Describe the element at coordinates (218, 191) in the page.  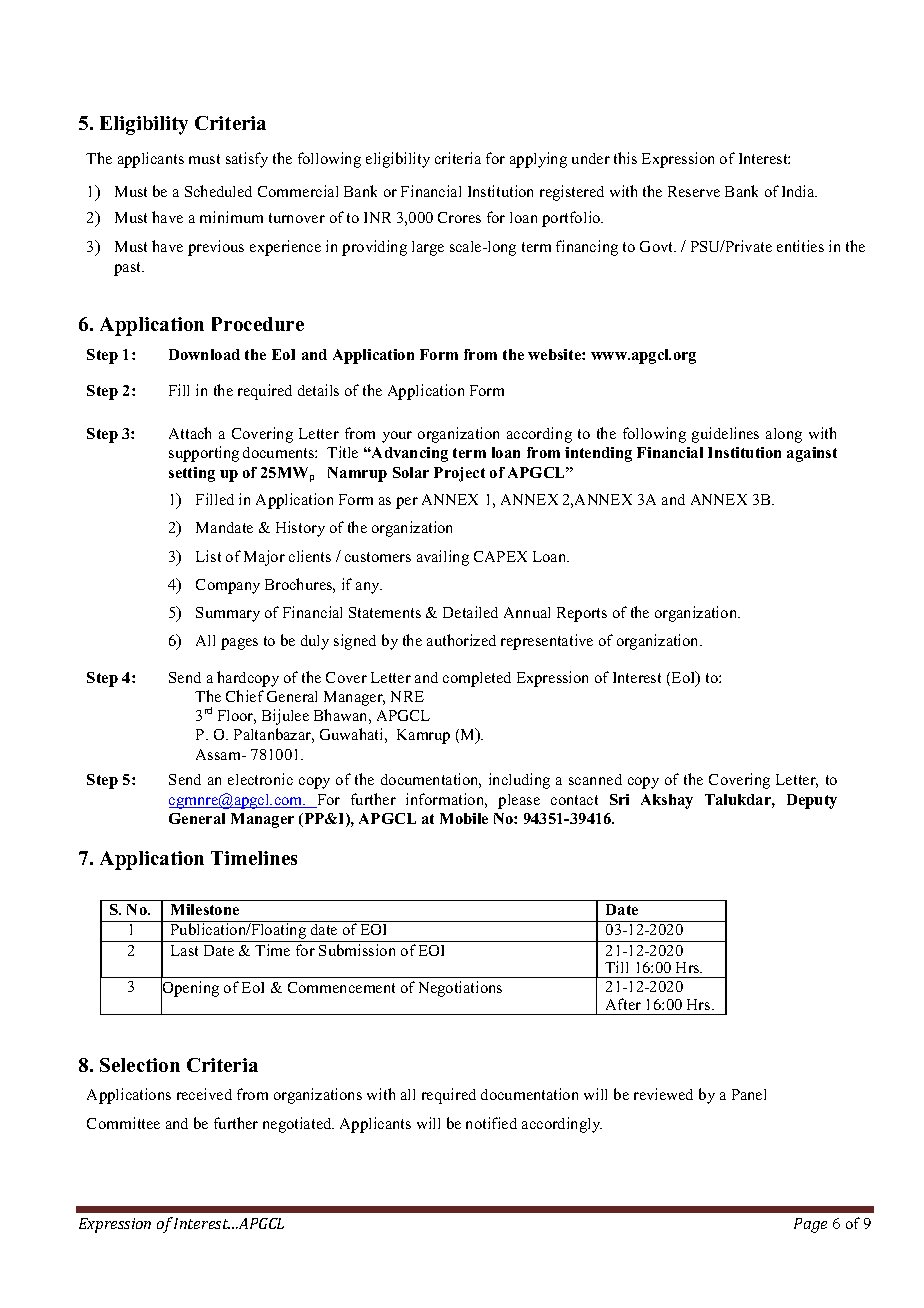
I see `Scheduled` at that location.
